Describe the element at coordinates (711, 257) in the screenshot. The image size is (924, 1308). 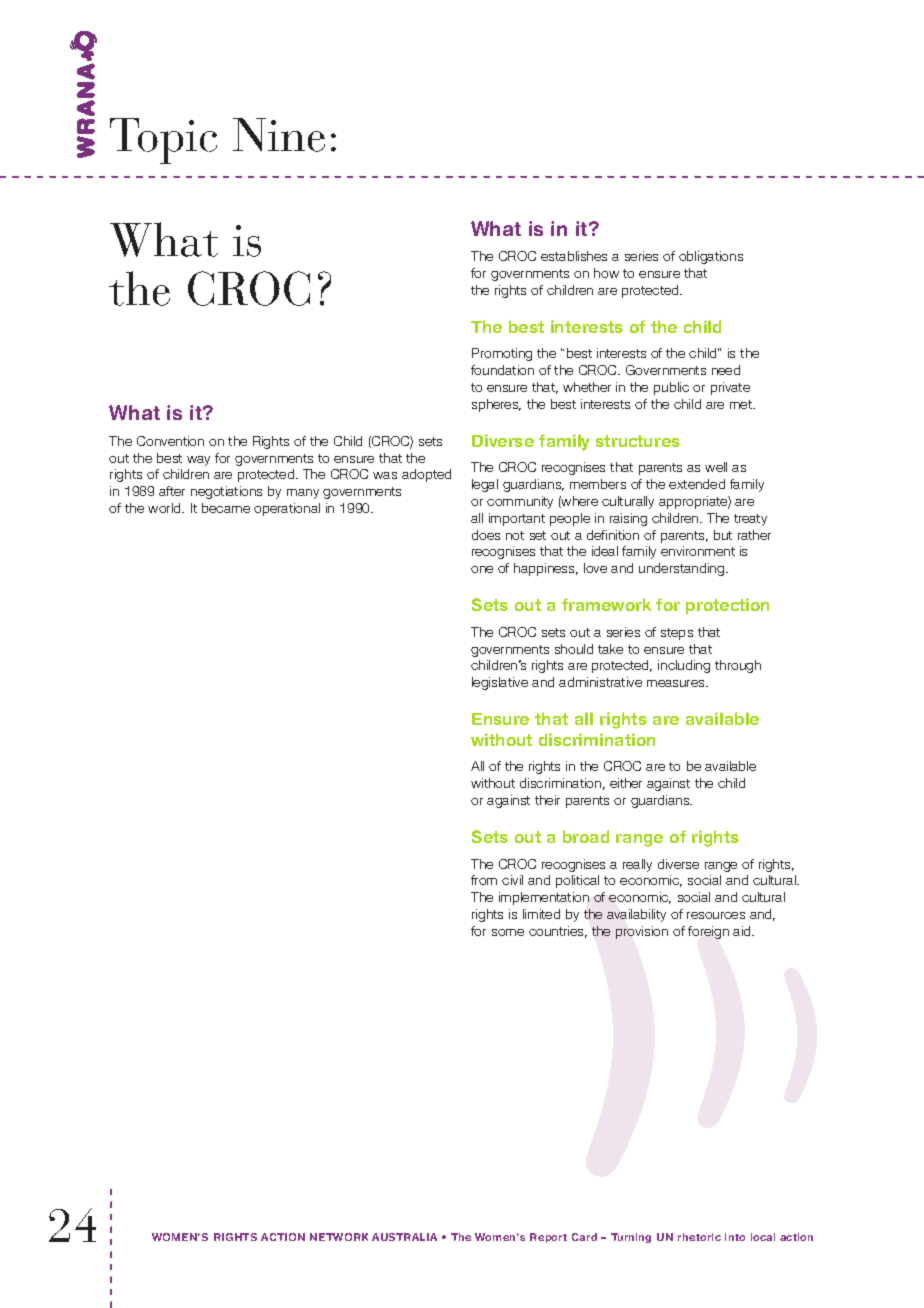
I see `obligations` at that location.
